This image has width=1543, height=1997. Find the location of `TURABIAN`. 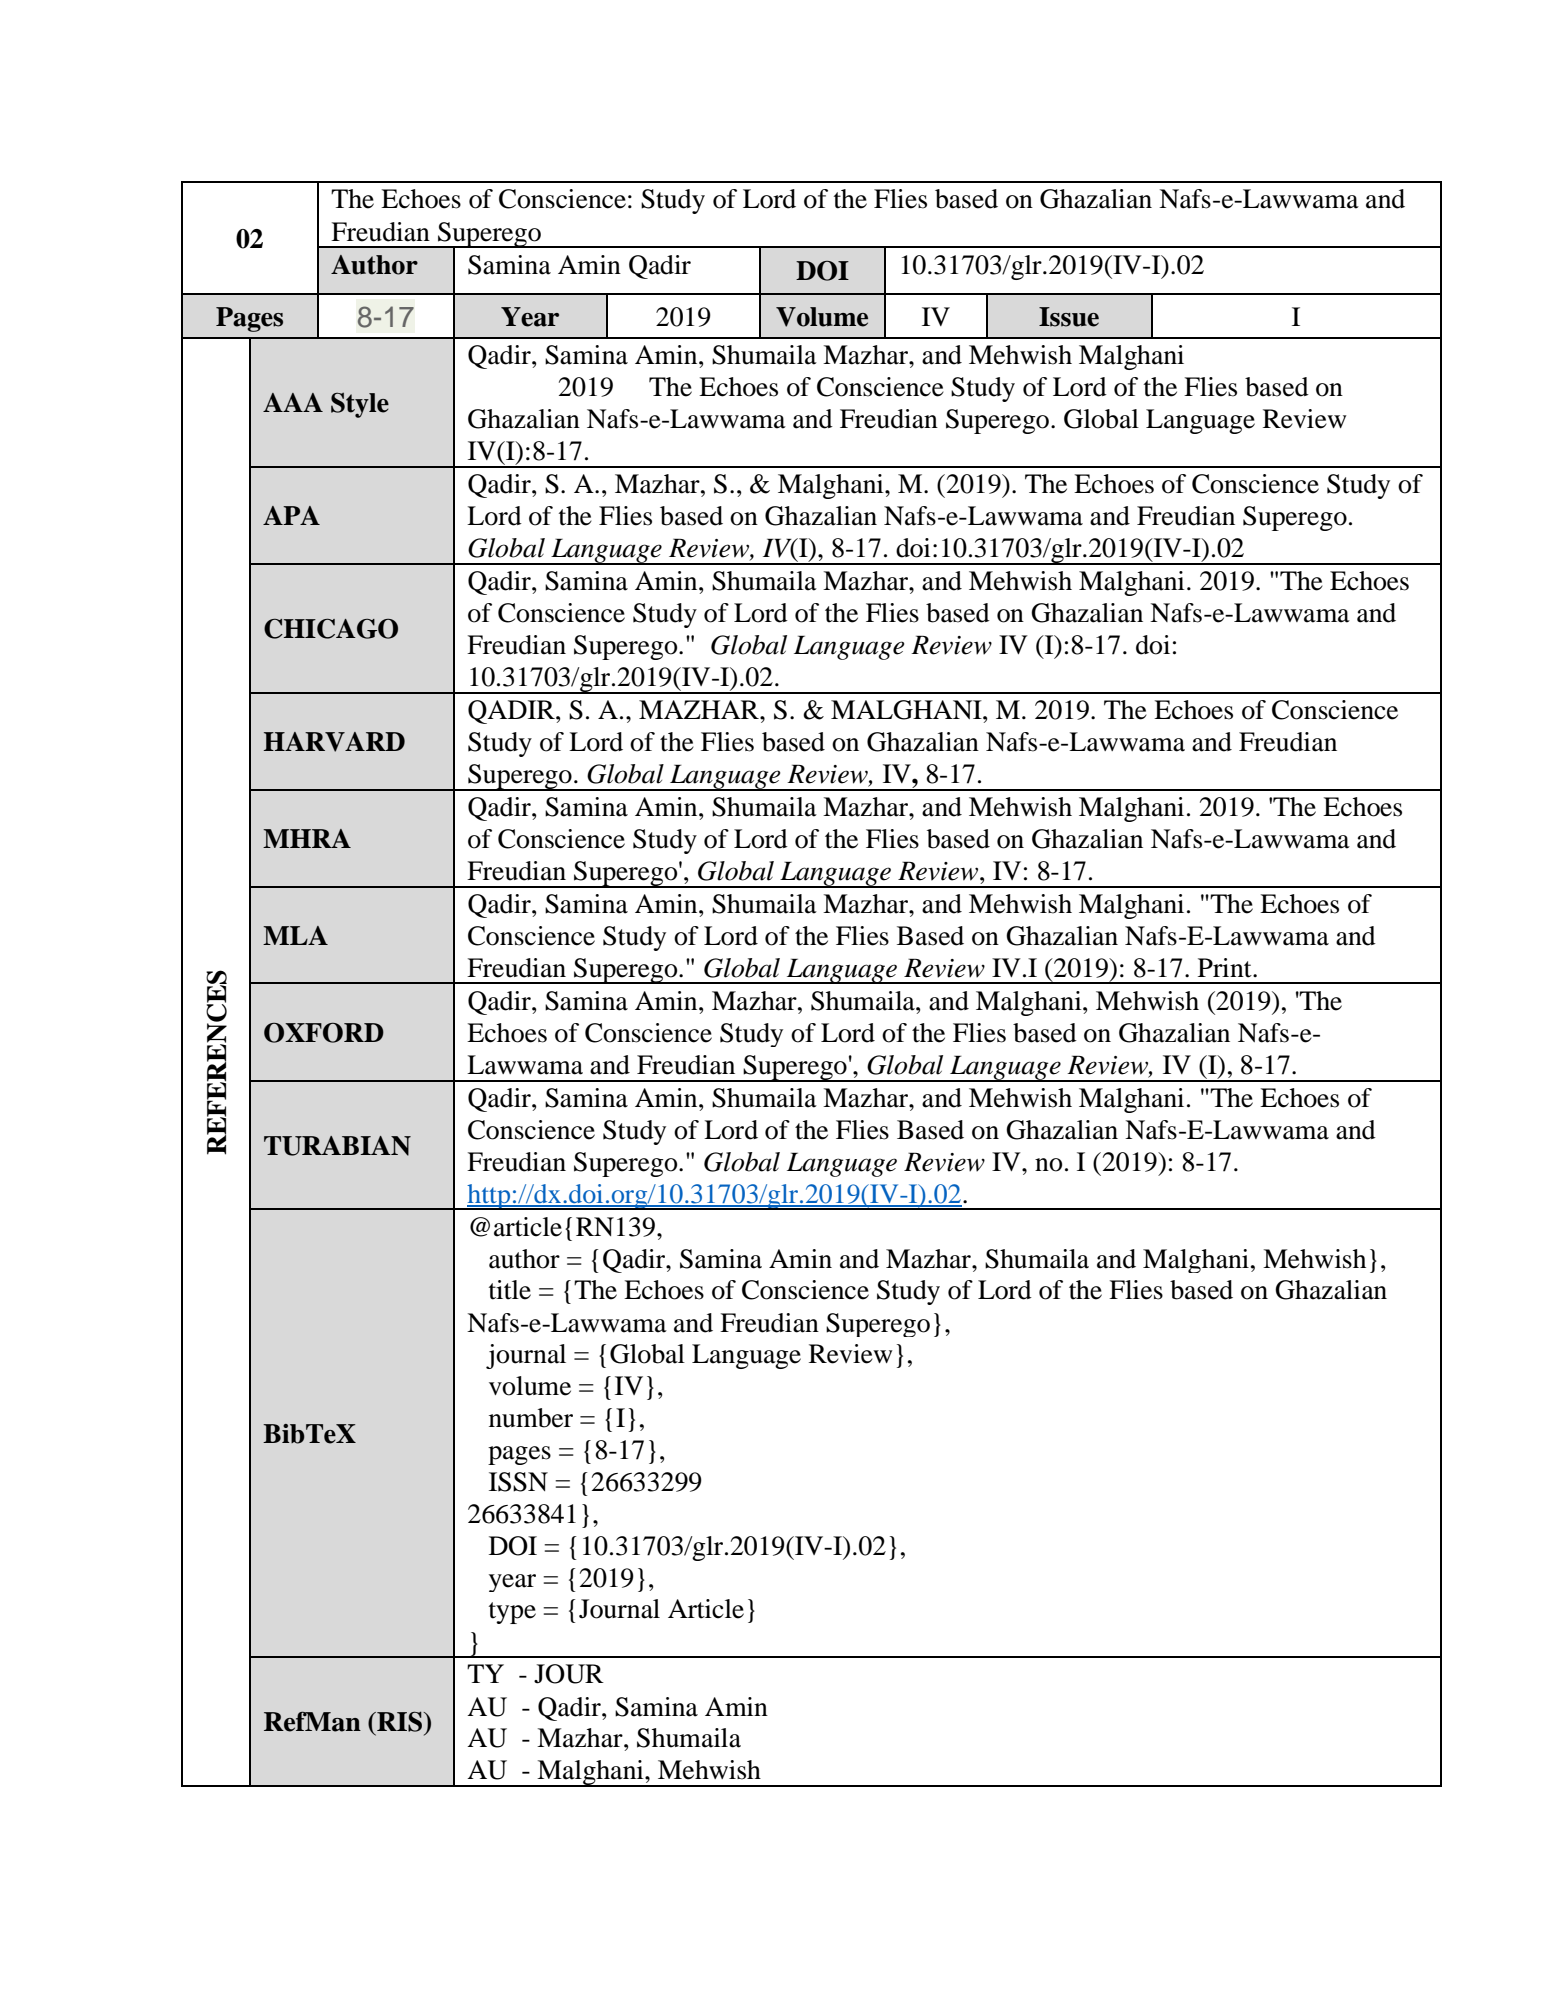

TURABIAN is located at coordinates (337, 1146).
